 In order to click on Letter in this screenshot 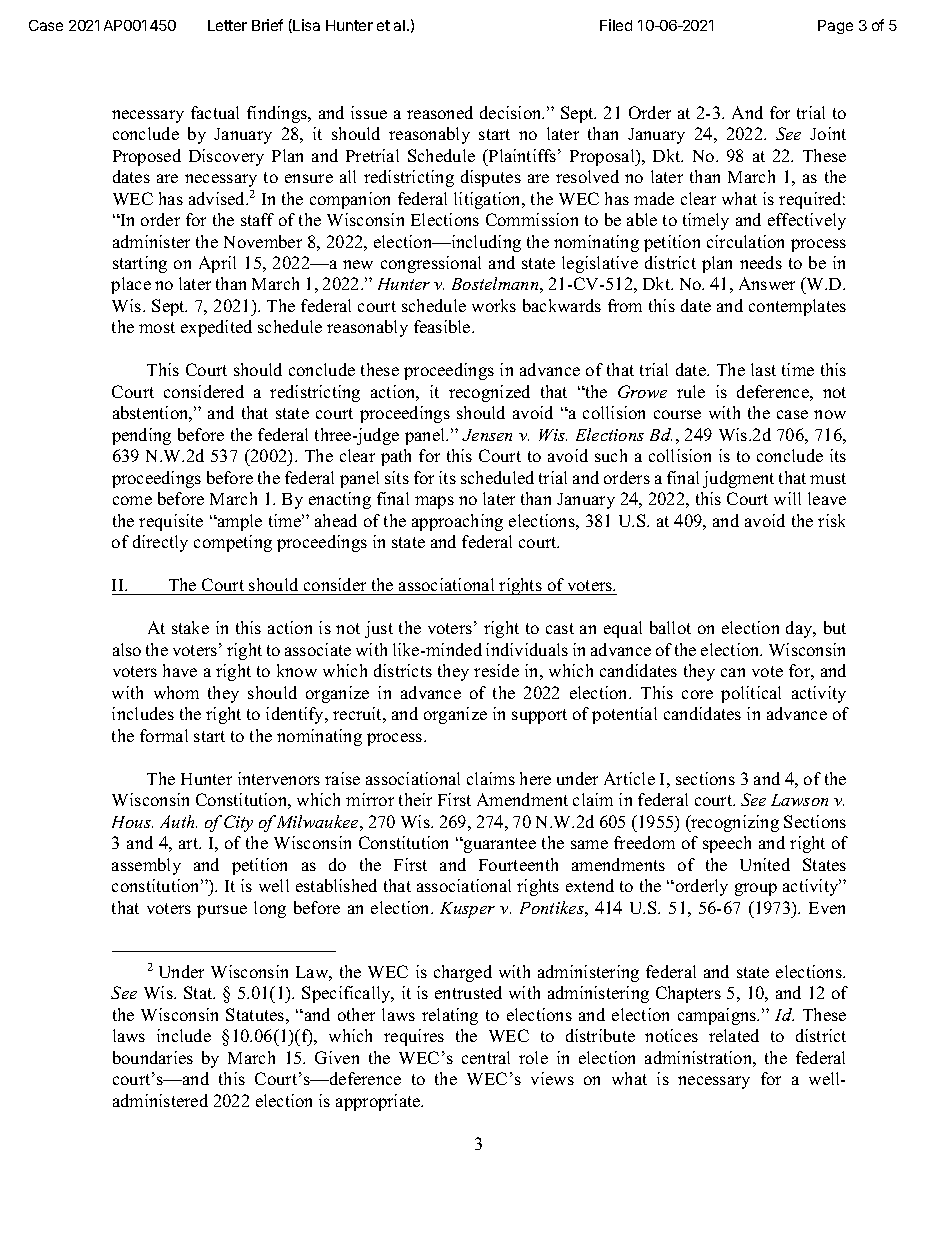, I will do `click(227, 25)`.
